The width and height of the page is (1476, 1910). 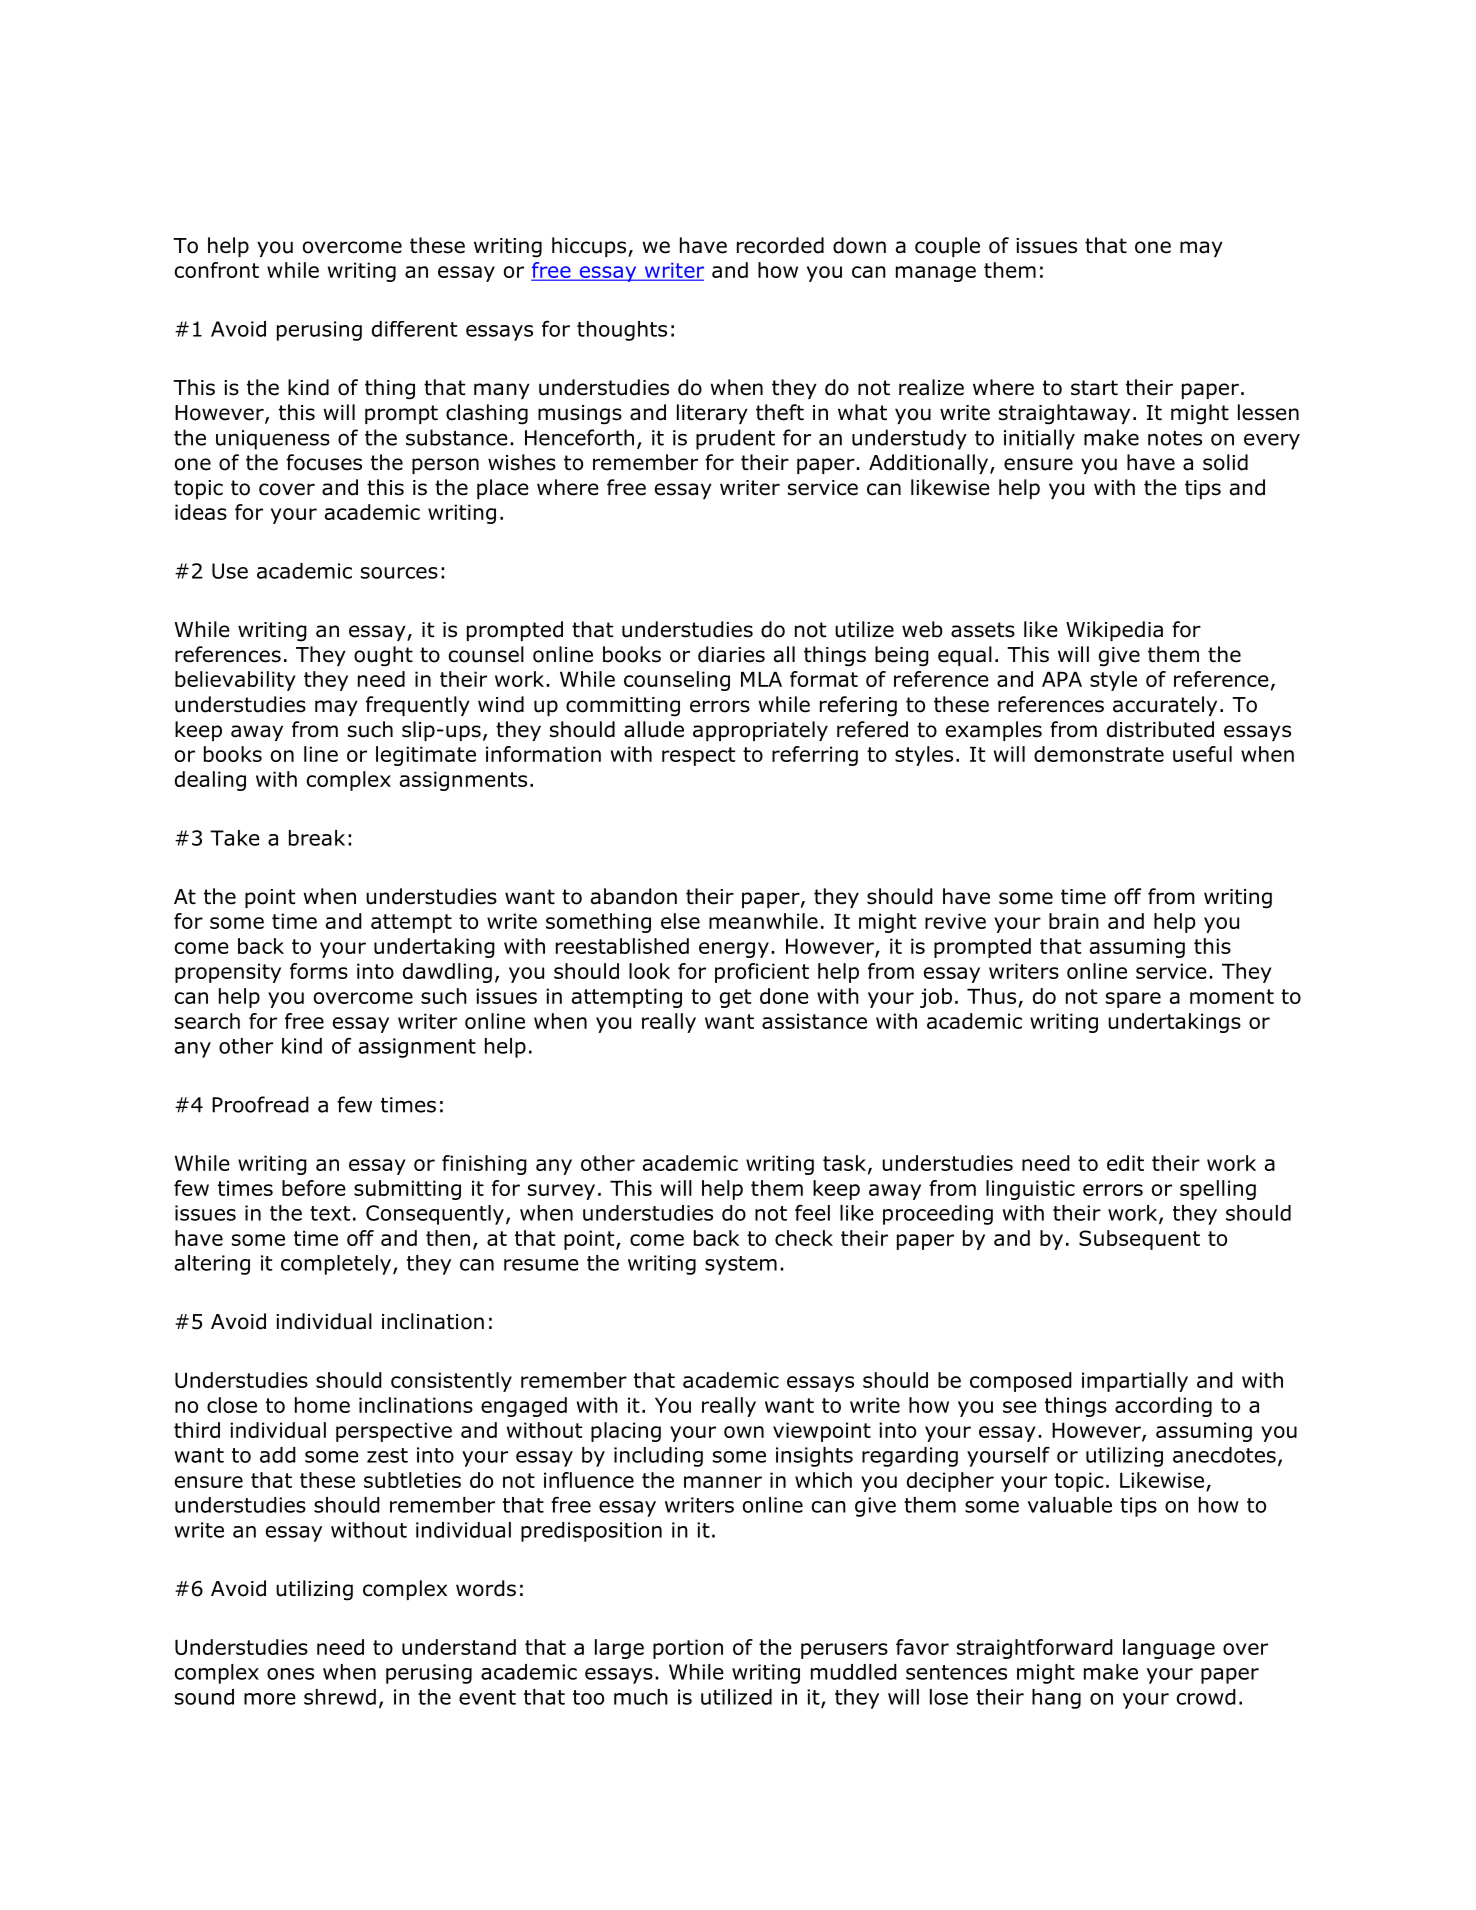 What do you see at coordinates (780, 245) in the page?
I see `recorded` at bounding box center [780, 245].
